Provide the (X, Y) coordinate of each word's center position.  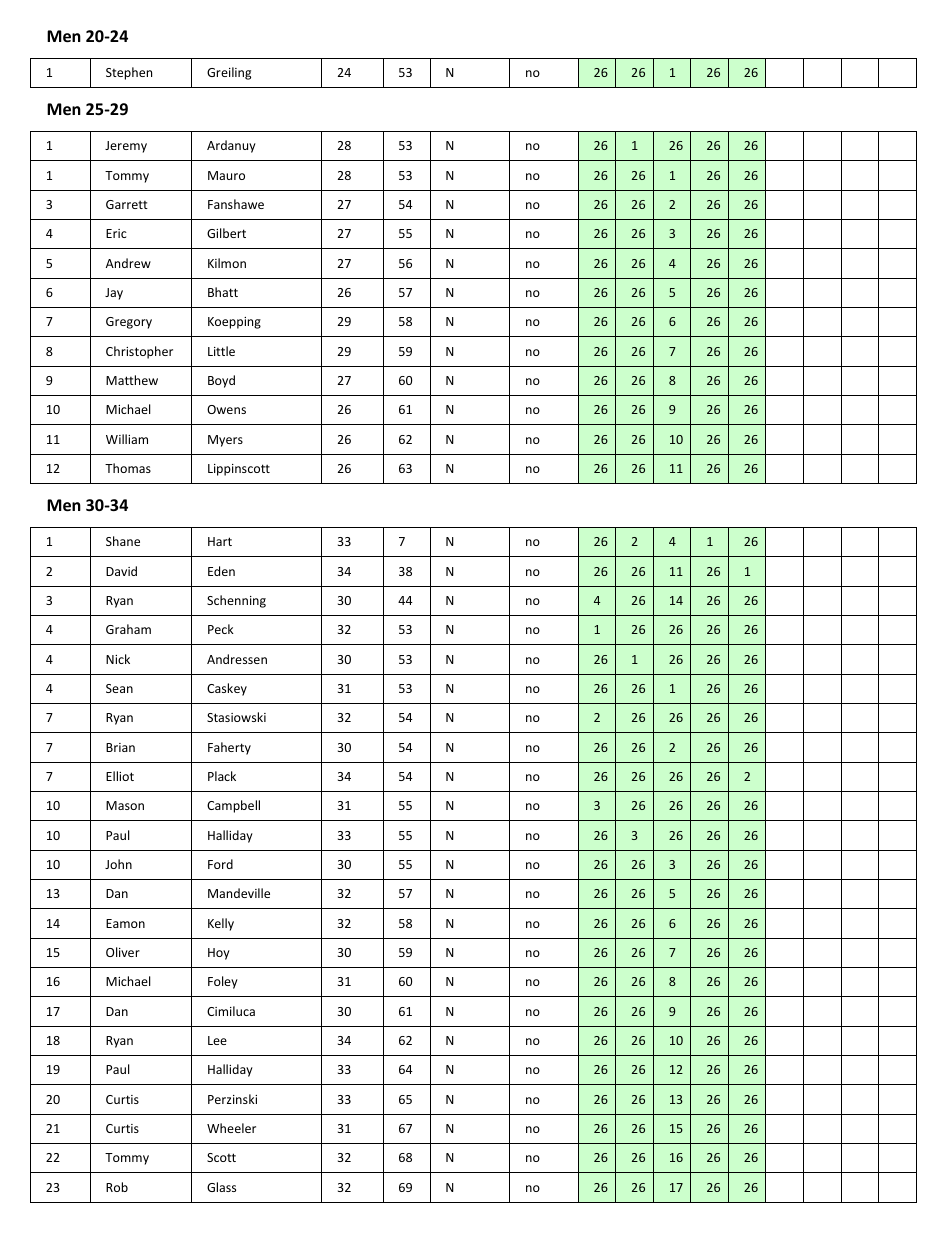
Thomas (128, 468)
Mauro (226, 175)
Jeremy (126, 147)
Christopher (139, 352)
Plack (222, 776)
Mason (125, 805)
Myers (225, 441)
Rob (117, 1187)
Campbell (233, 806)
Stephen (129, 73)
